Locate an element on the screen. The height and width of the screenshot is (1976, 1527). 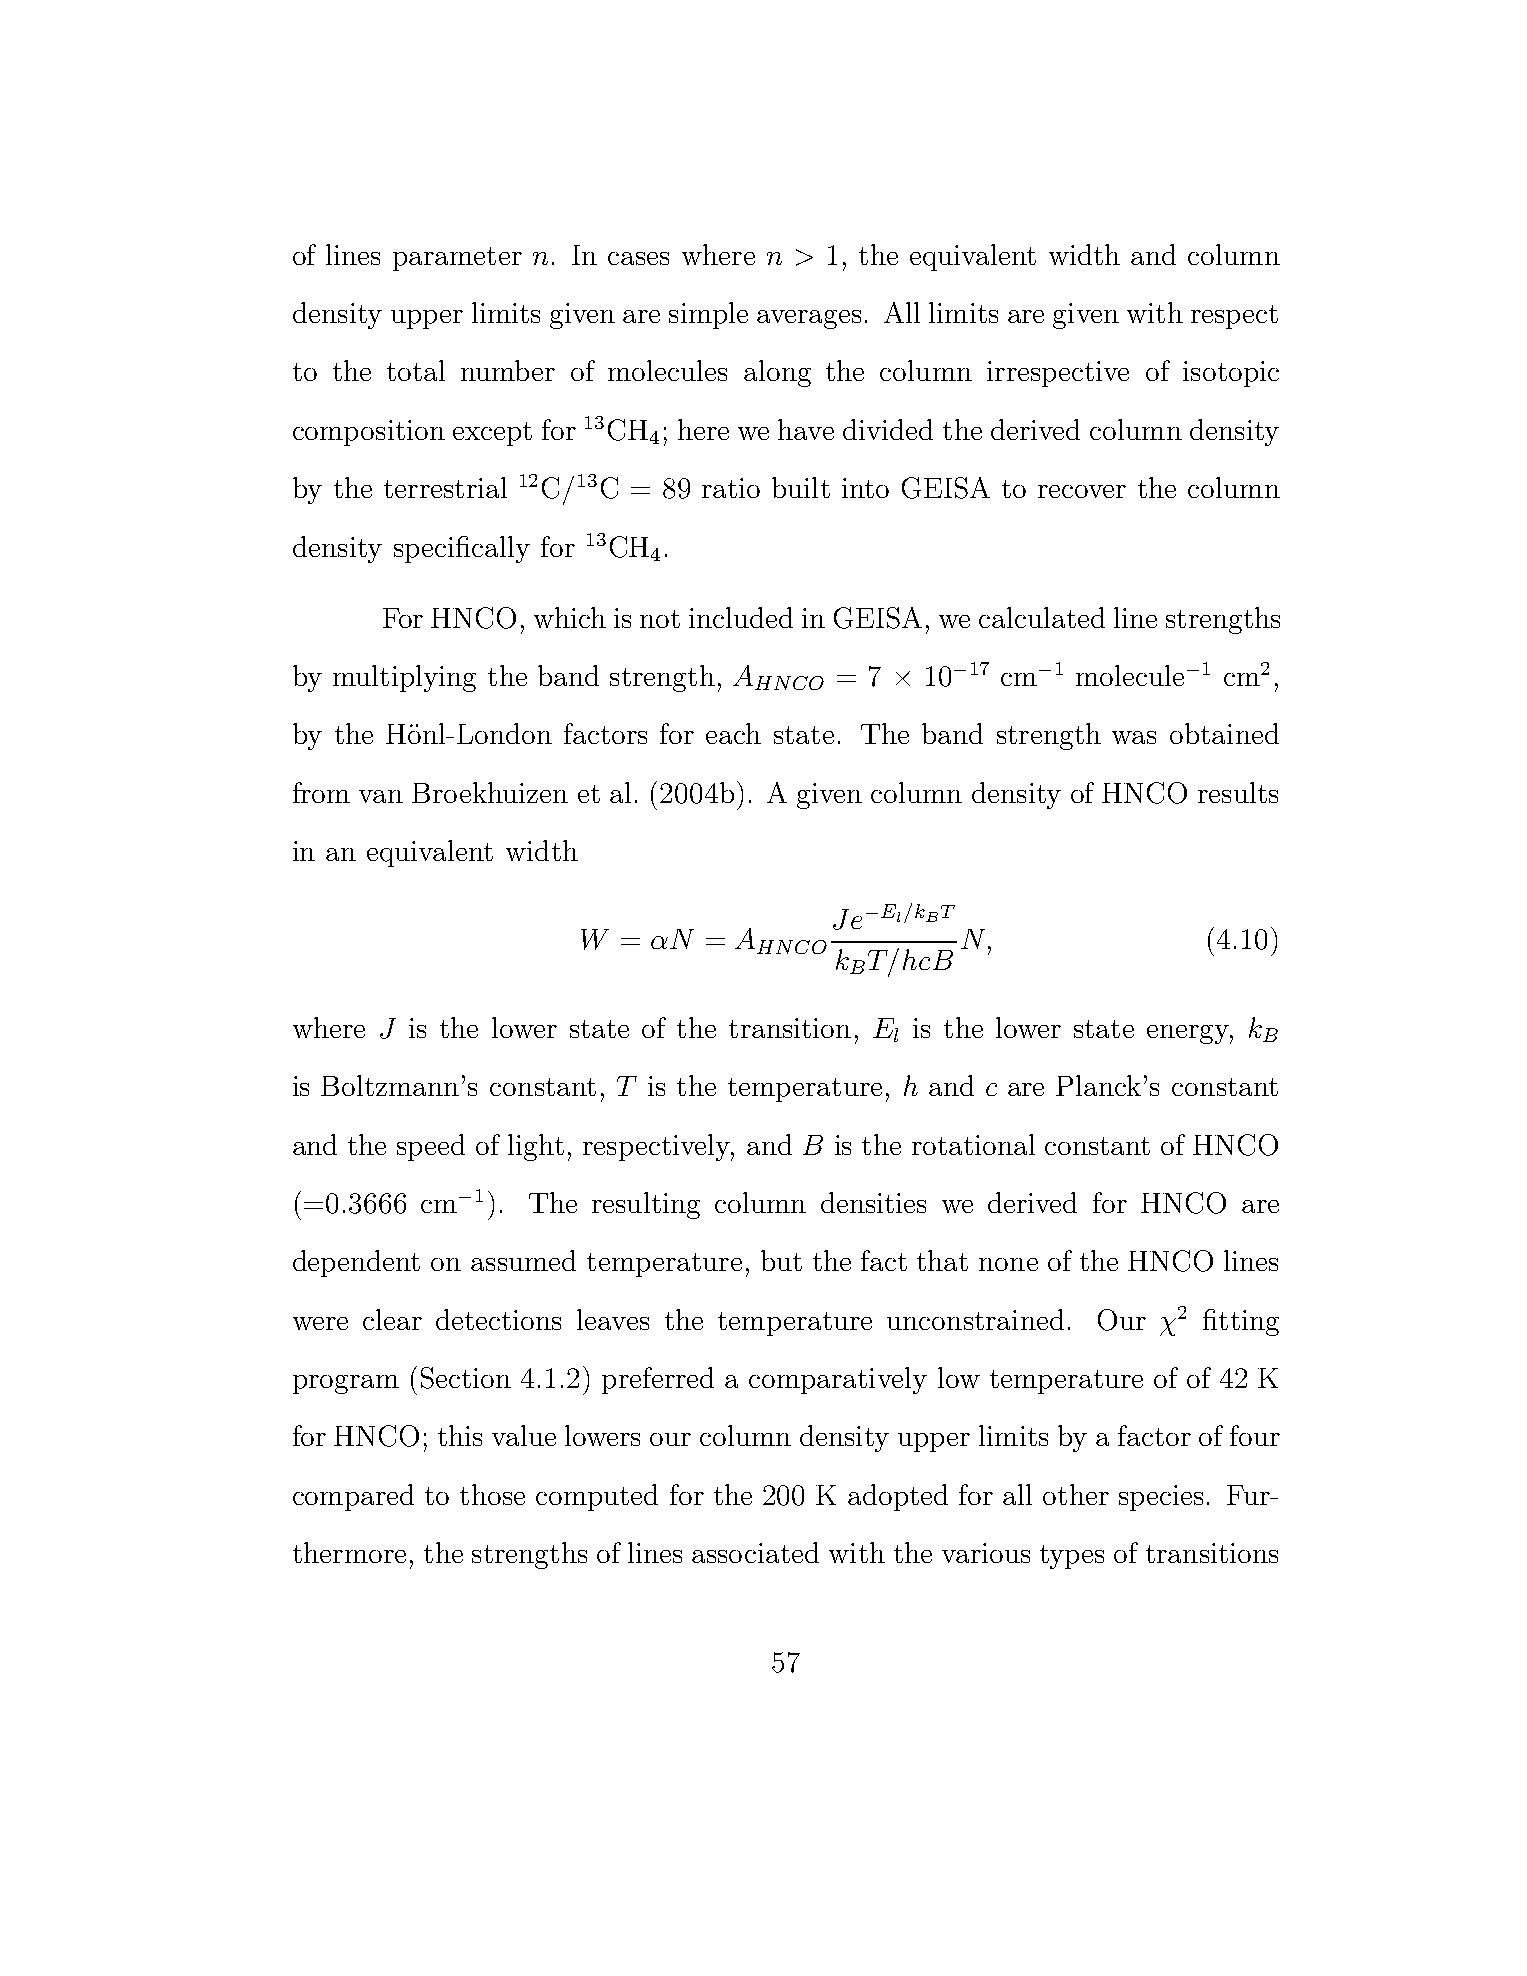
averages is located at coordinates (809, 319).
